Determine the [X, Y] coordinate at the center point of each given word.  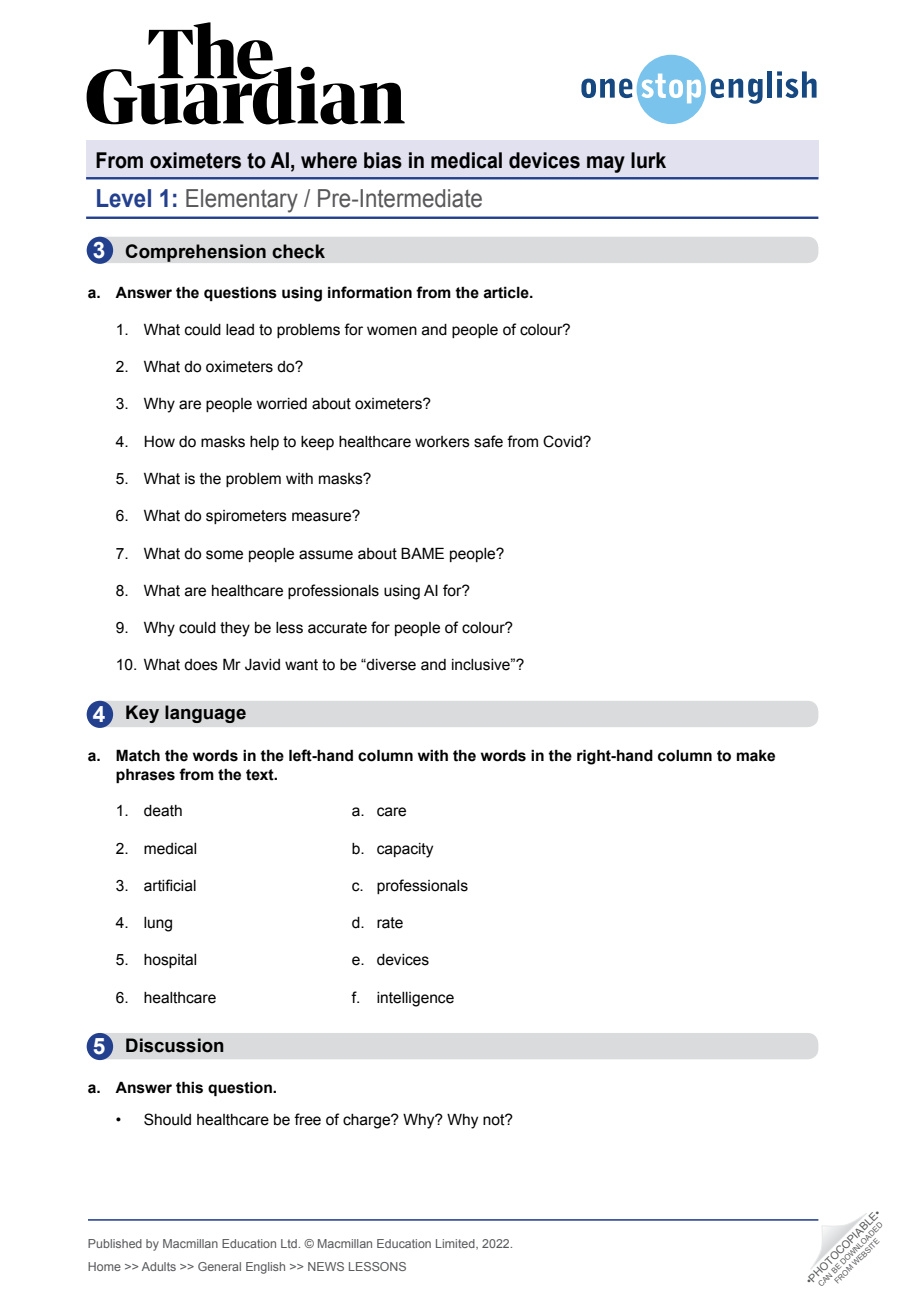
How [159, 442]
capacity [405, 850]
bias [383, 160]
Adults [159, 1266]
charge [367, 1121]
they [235, 629]
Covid [563, 441]
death [163, 811]
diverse [390, 665]
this [189, 1087]
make [756, 755]
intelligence [415, 999]
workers [442, 442]
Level [124, 198]
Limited [456, 1244]
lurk [648, 160]
